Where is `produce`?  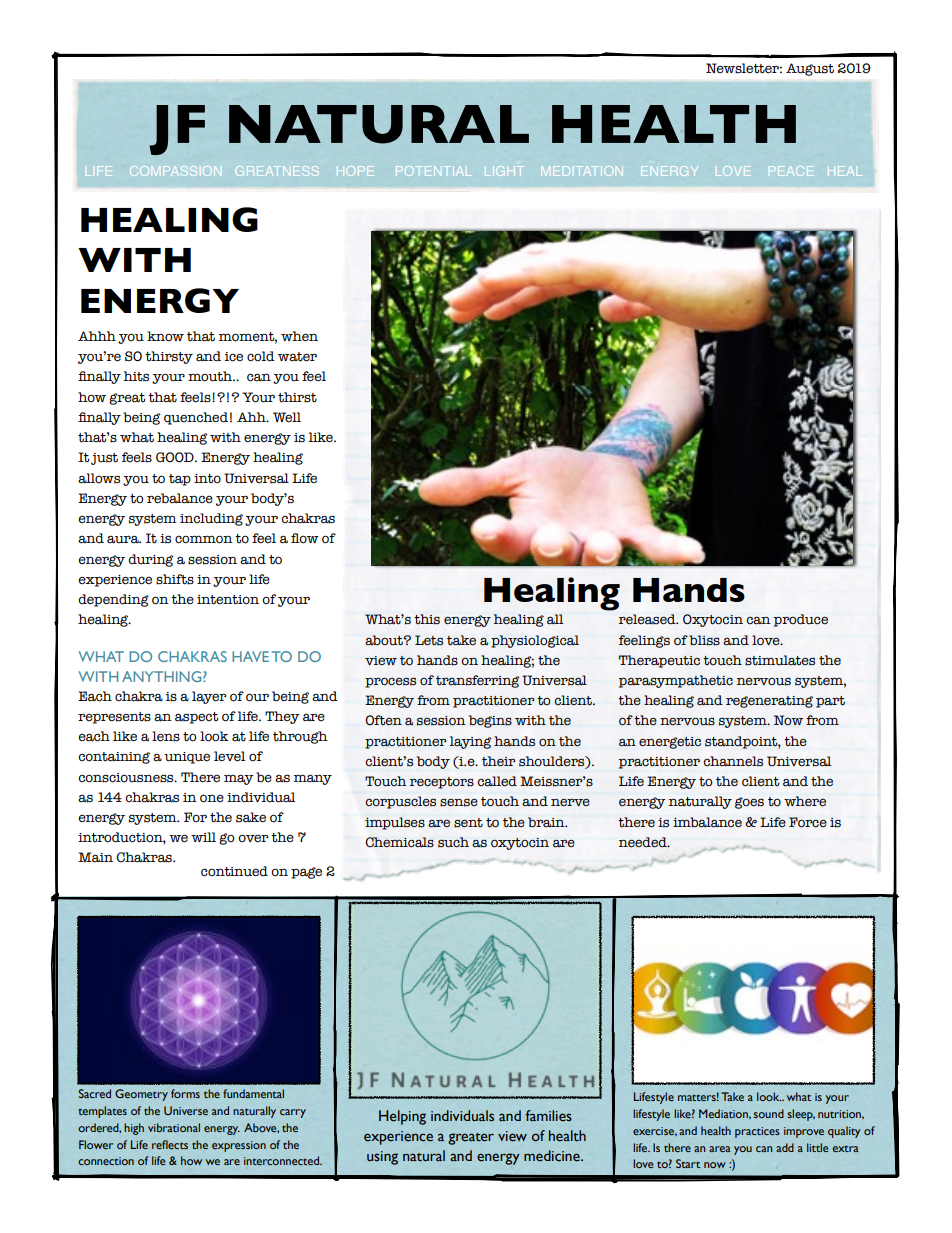
produce is located at coordinates (801, 620).
